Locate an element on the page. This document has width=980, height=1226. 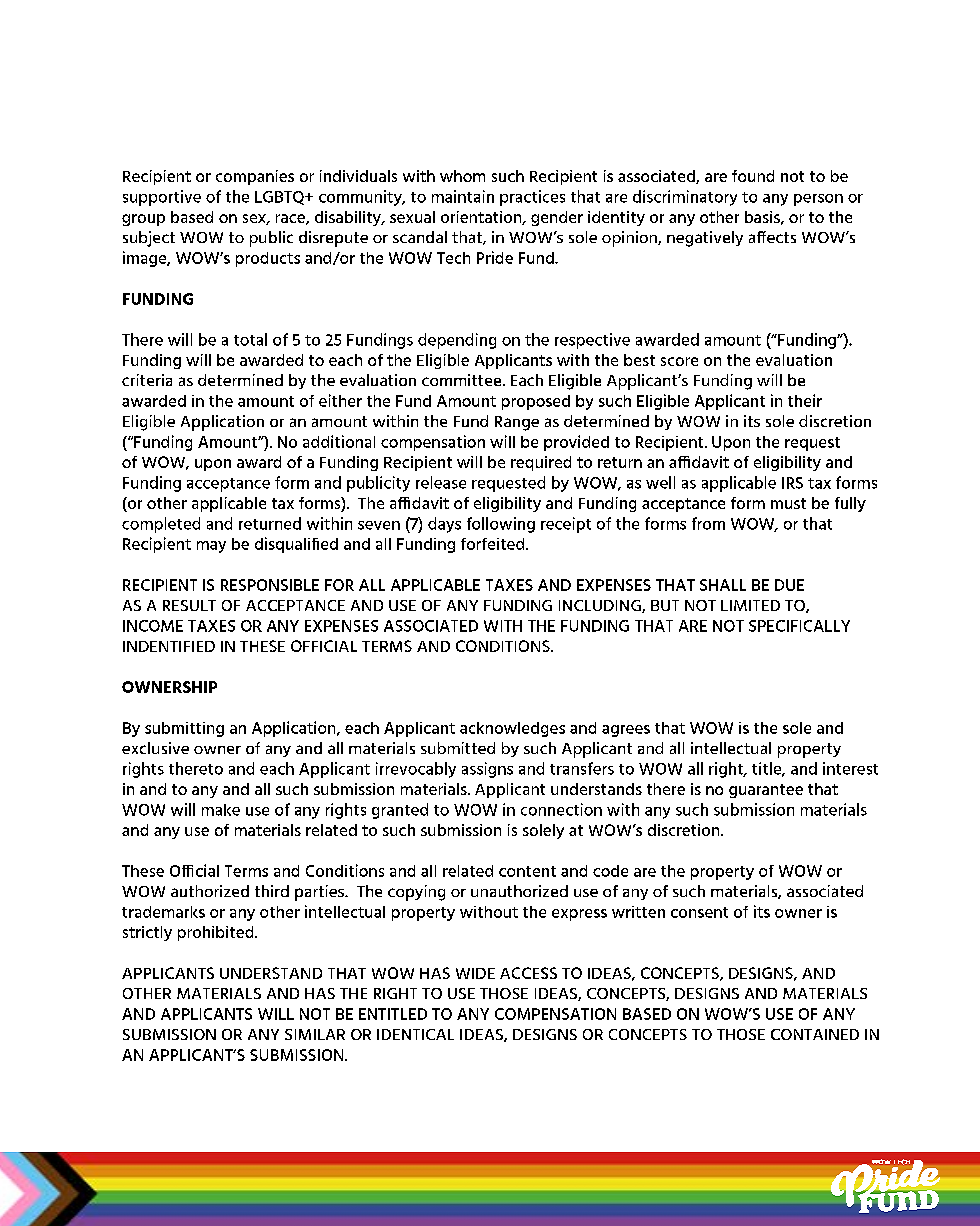
SIMILAR is located at coordinates (315, 1034).
